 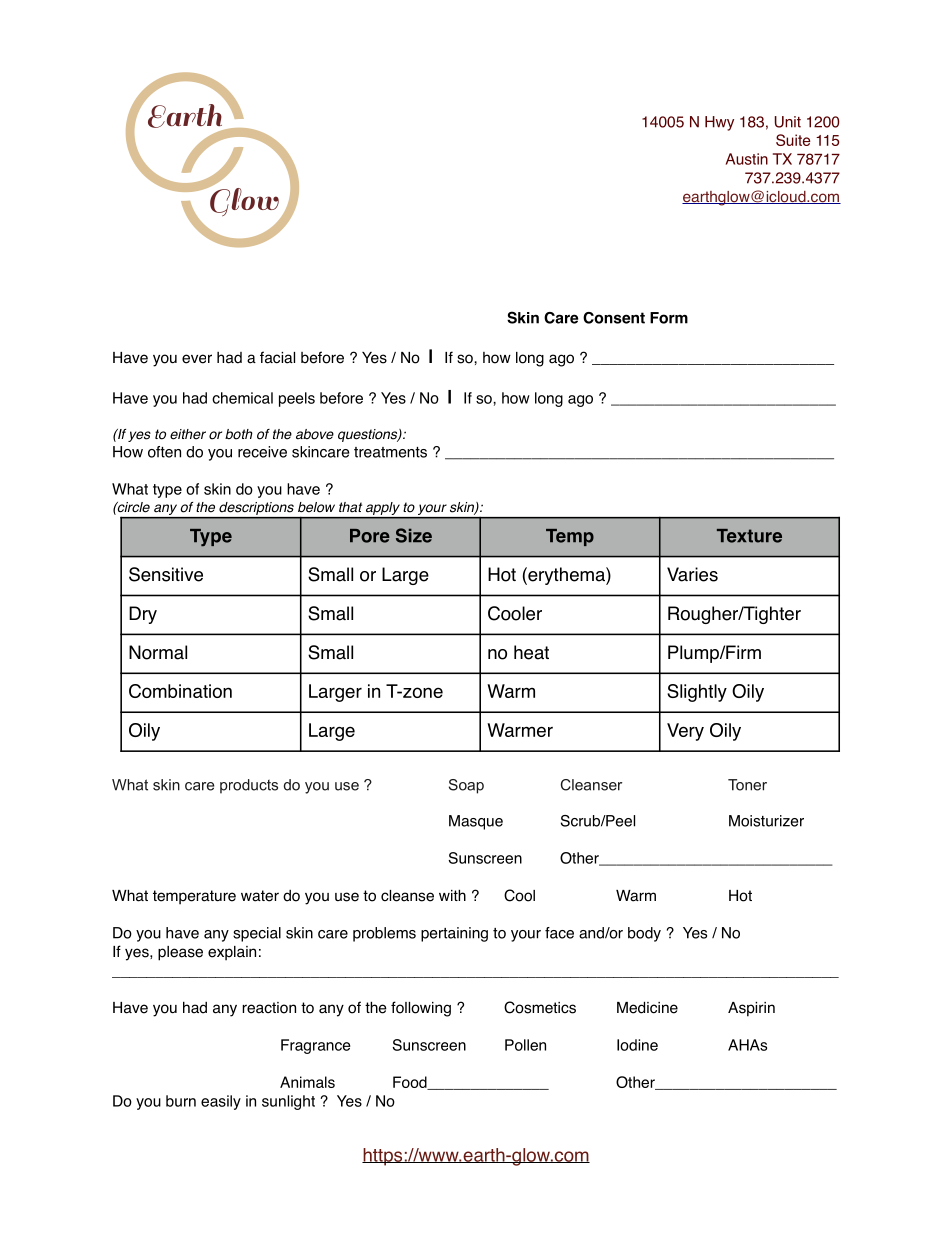 I want to click on ever, so click(x=197, y=359).
